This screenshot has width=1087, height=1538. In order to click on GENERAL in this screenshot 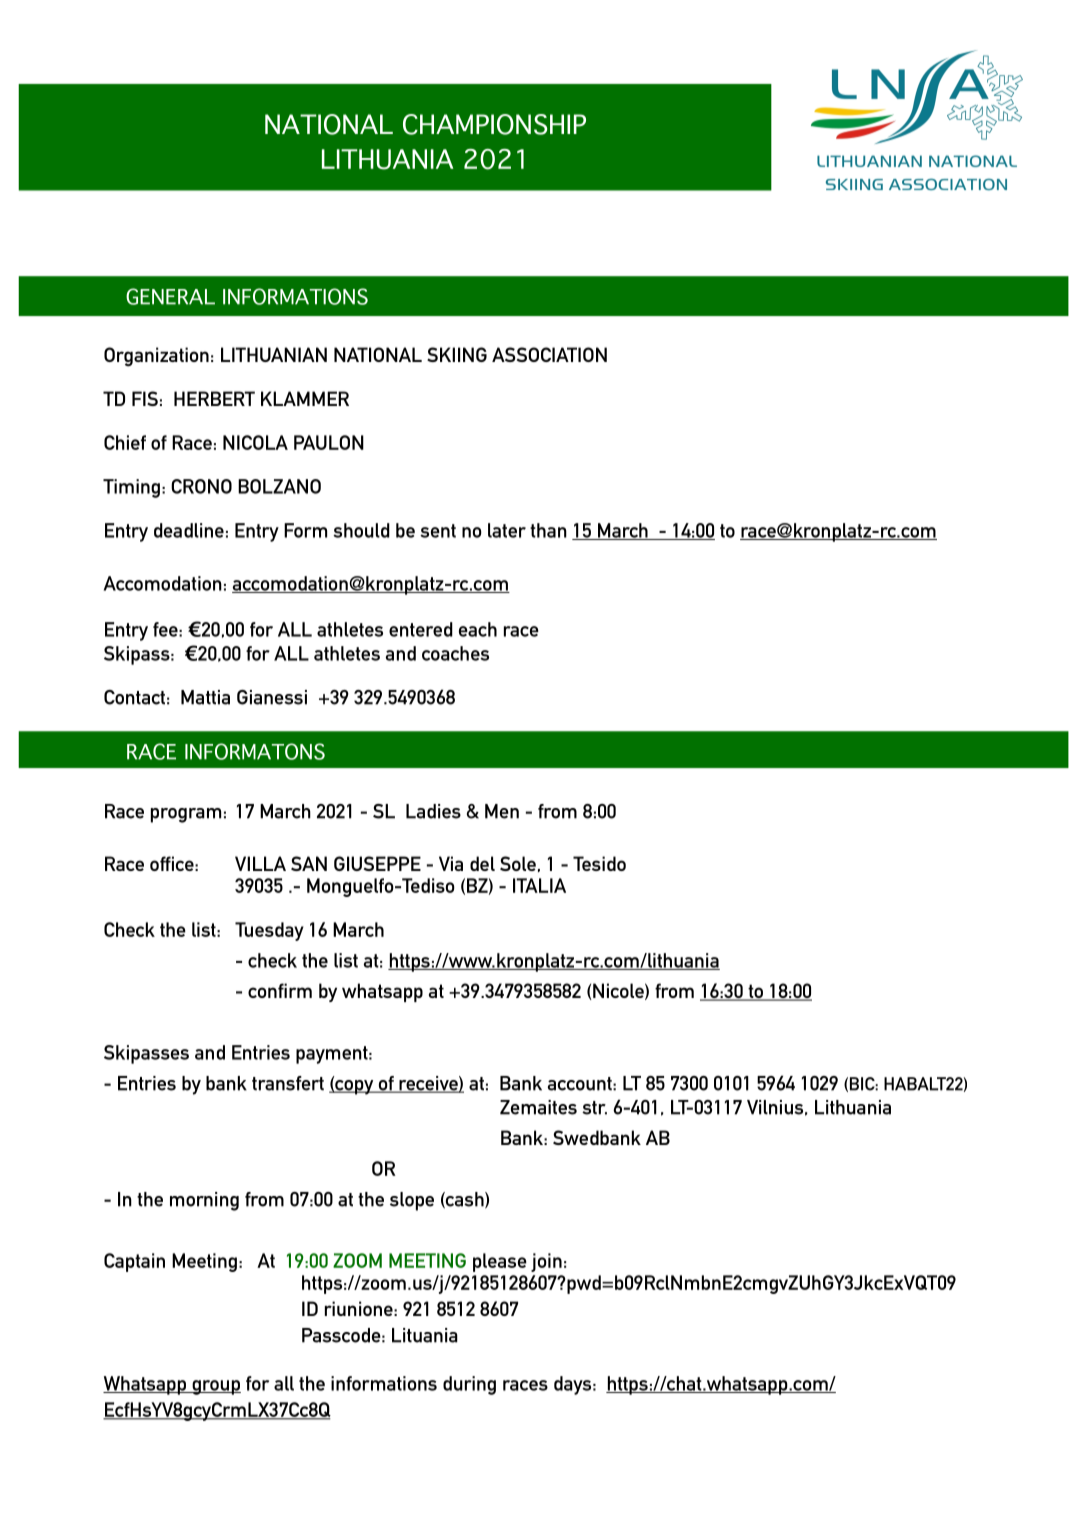, I will do `click(170, 296)`.
